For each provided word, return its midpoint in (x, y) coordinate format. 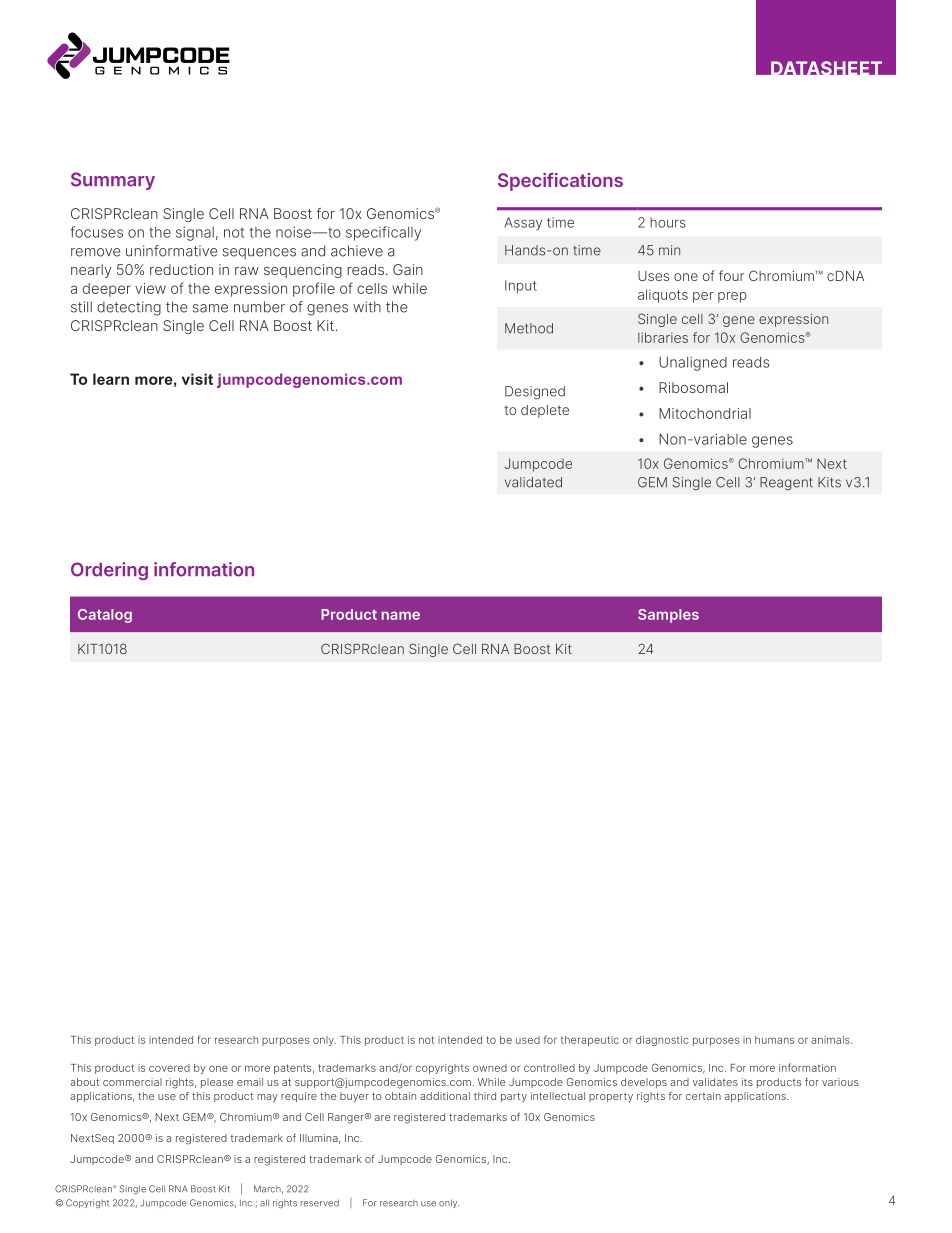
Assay (523, 224)
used (528, 1040)
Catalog (105, 616)
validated (533, 482)
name (401, 615)
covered (169, 1068)
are (382, 1118)
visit (197, 379)
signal (195, 234)
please (217, 1083)
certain (703, 1096)
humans (774, 1040)
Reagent (786, 483)
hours (668, 222)
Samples (668, 616)
